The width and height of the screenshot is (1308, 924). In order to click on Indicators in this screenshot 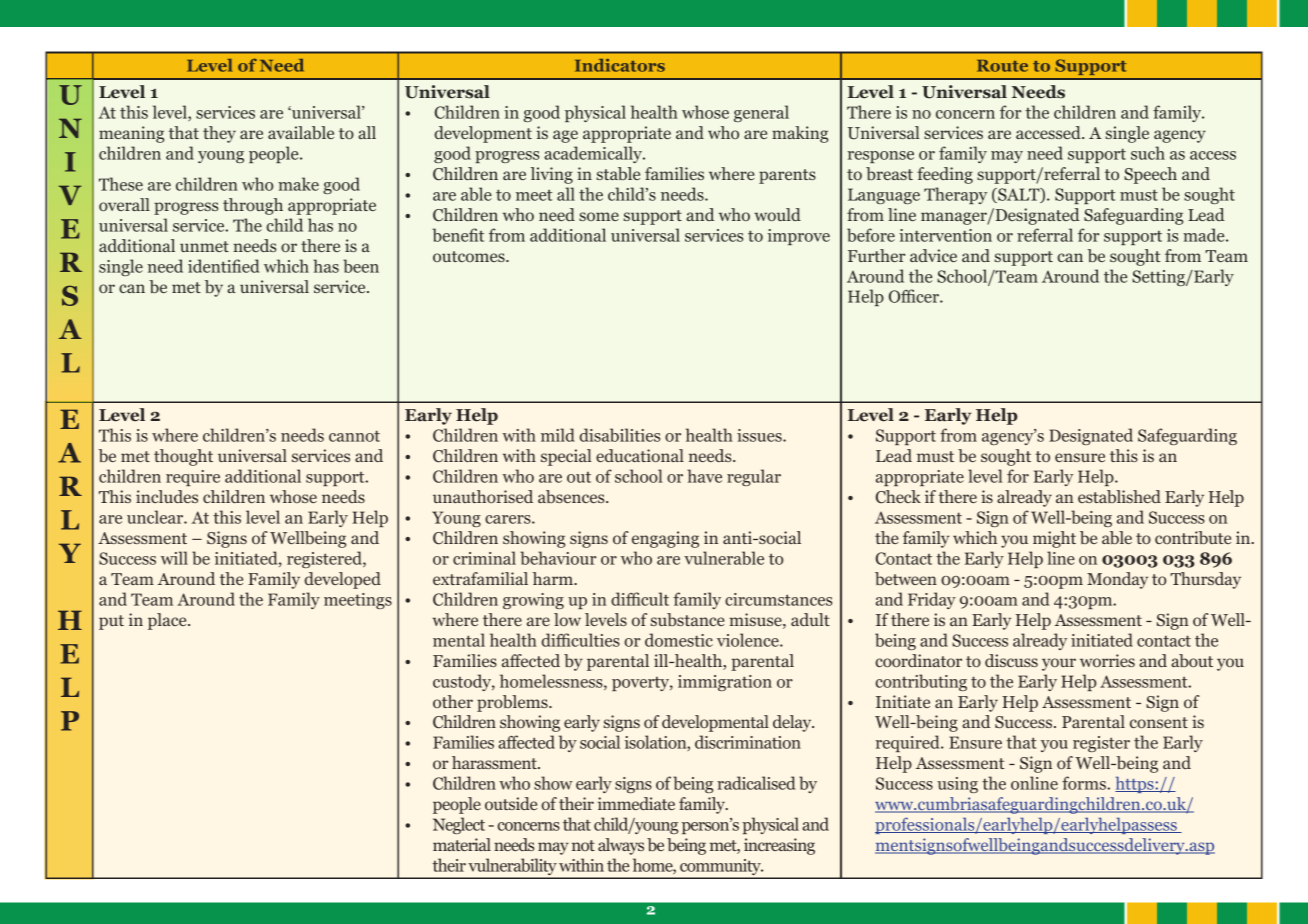, I will do `click(620, 65)`.
